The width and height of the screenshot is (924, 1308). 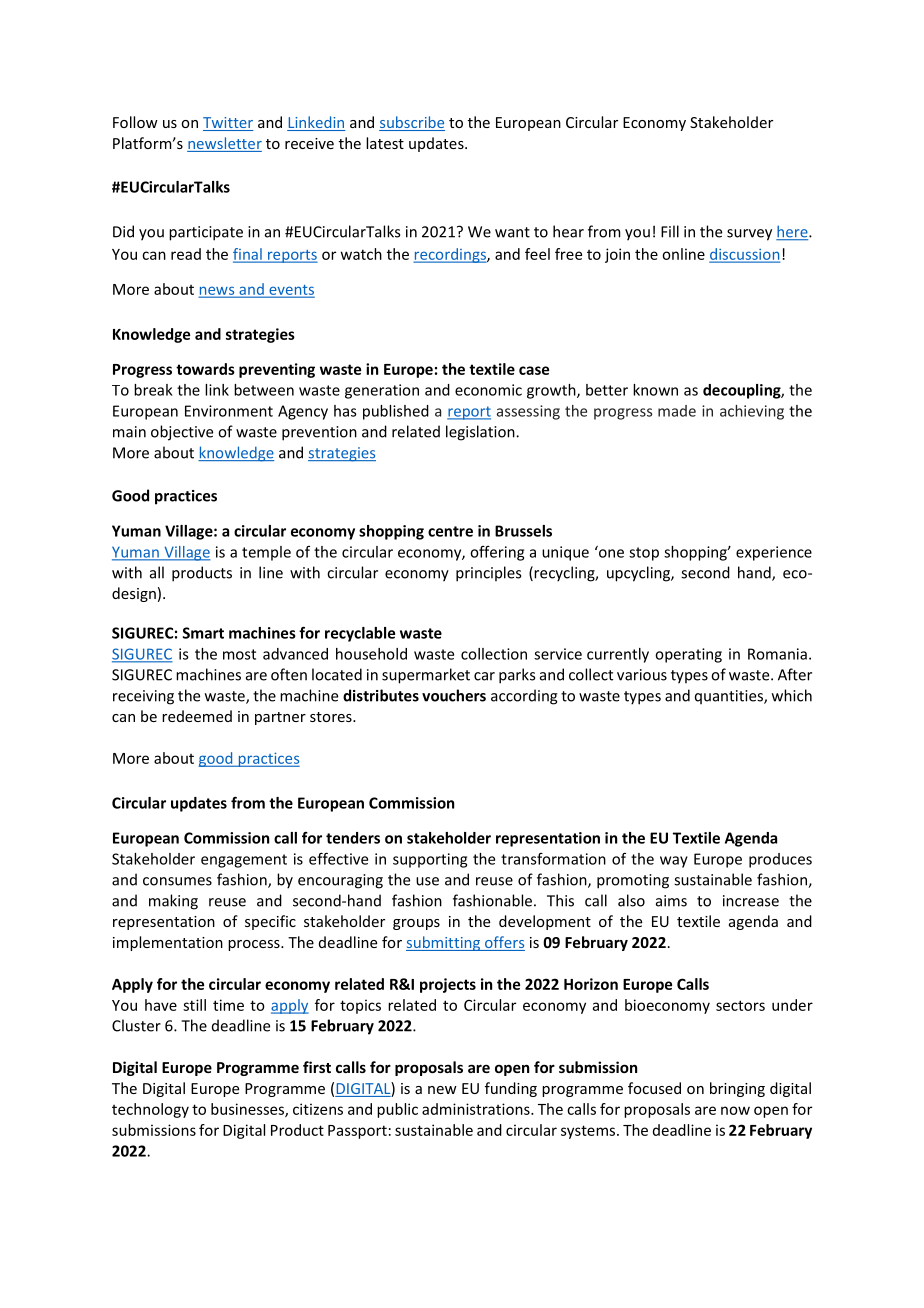 What do you see at coordinates (484, 676) in the screenshot?
I see `car` at bounding box center [484, 676].
